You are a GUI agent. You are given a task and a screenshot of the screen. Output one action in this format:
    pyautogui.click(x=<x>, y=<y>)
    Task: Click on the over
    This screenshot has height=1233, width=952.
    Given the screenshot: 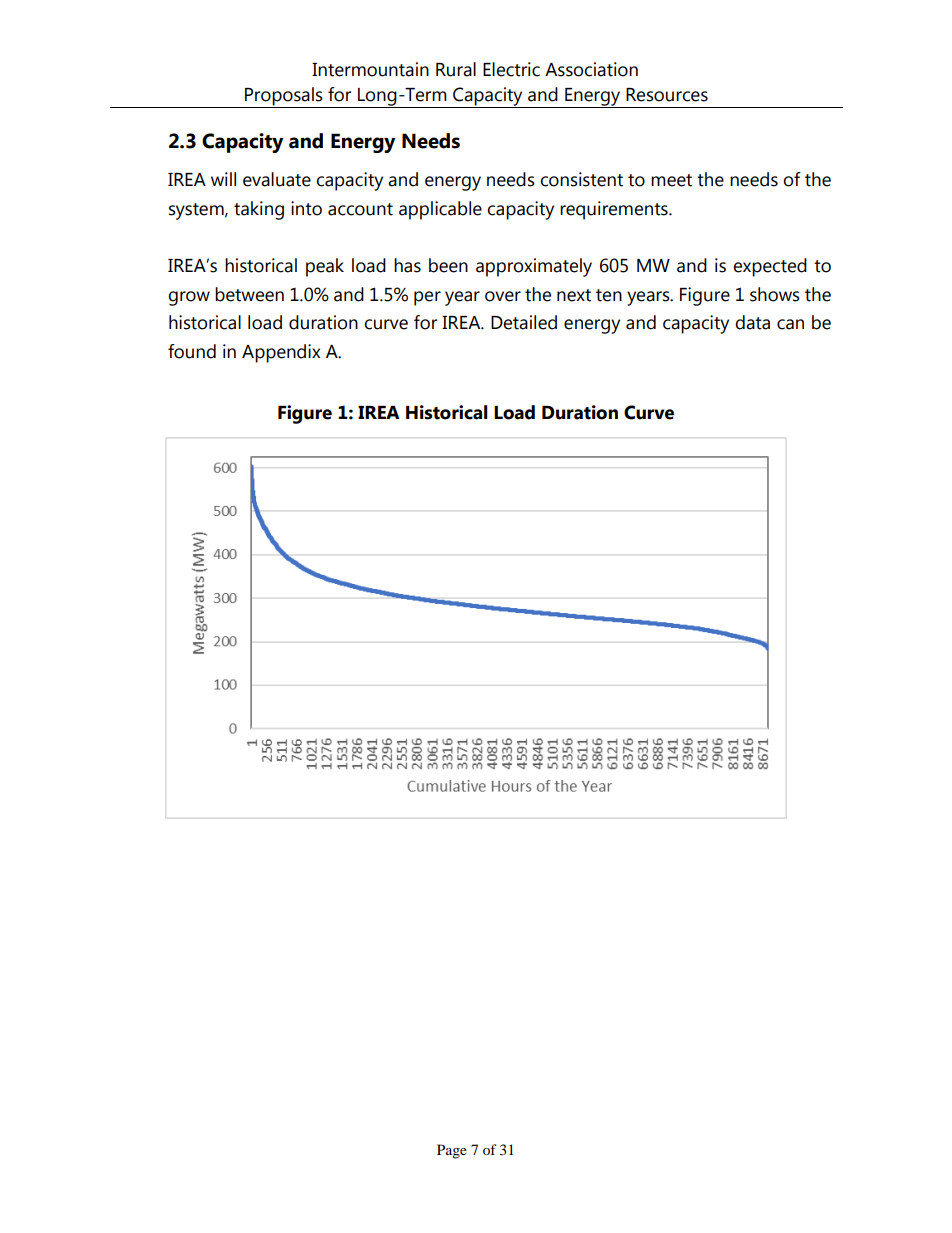 What is the action you would take?
    pyautogui.click(x=503, y=296)
